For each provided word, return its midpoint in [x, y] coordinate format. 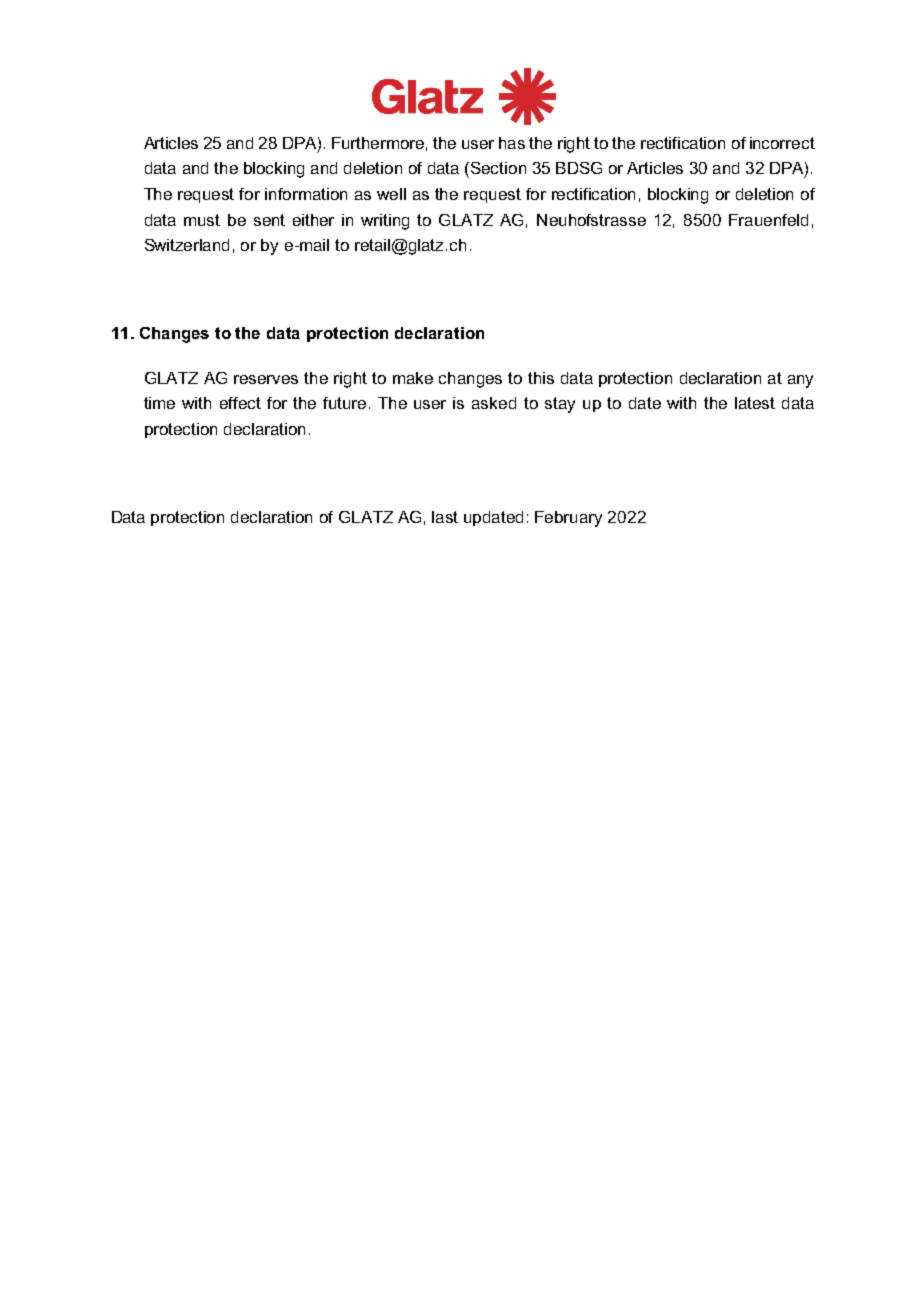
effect [240, 403]
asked [494, 403]
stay [560, 405]
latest [755, 403]
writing [385, 222]
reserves [266, 379]
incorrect [782, 143]
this [541, 378]
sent [269, 220]
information [306, 194]
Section [497, 168]
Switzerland [187, 245]
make [413, 378]
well [391, 194]
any [800, 381]
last [445, 517]
